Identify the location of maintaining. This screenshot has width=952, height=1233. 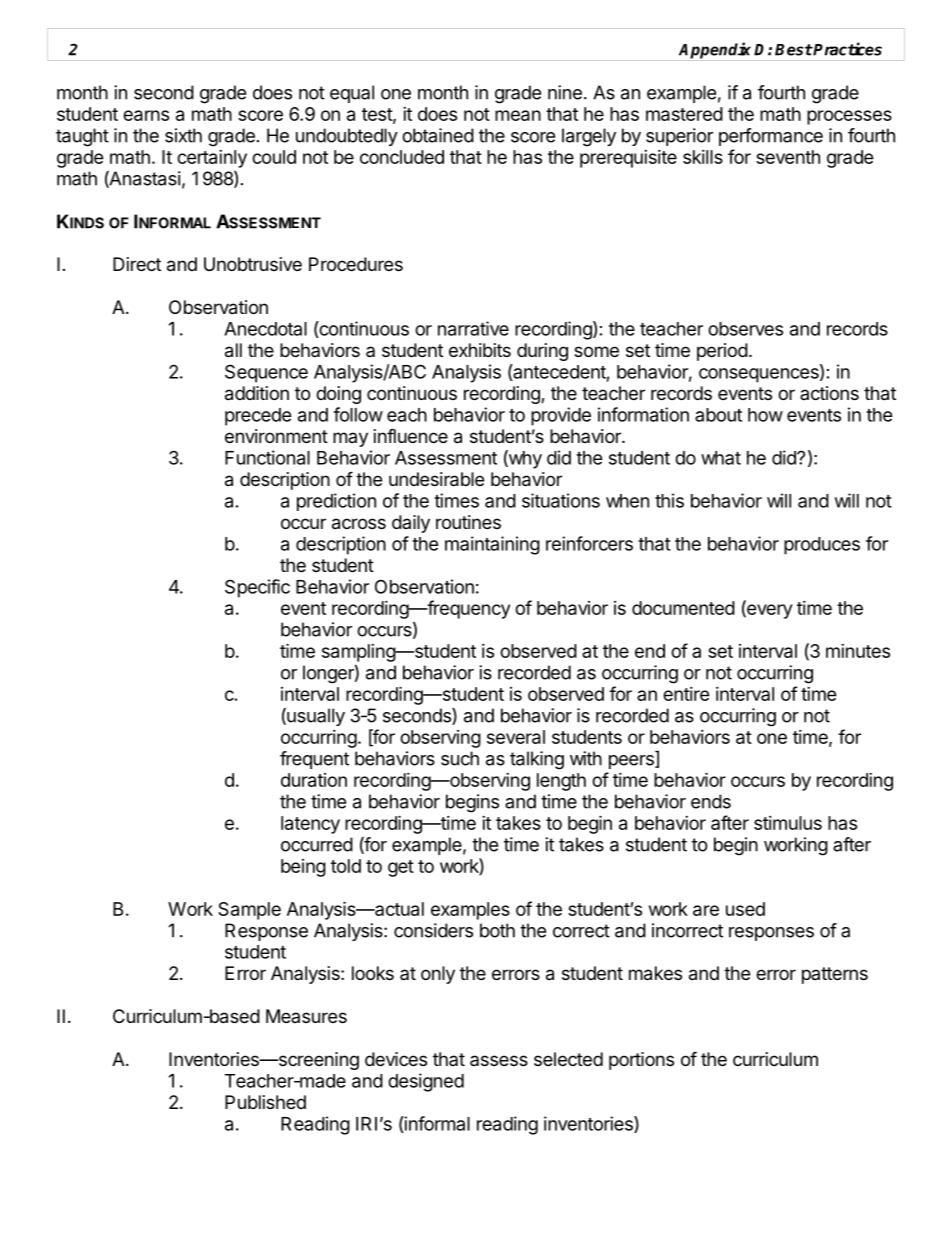
(492, 545).
